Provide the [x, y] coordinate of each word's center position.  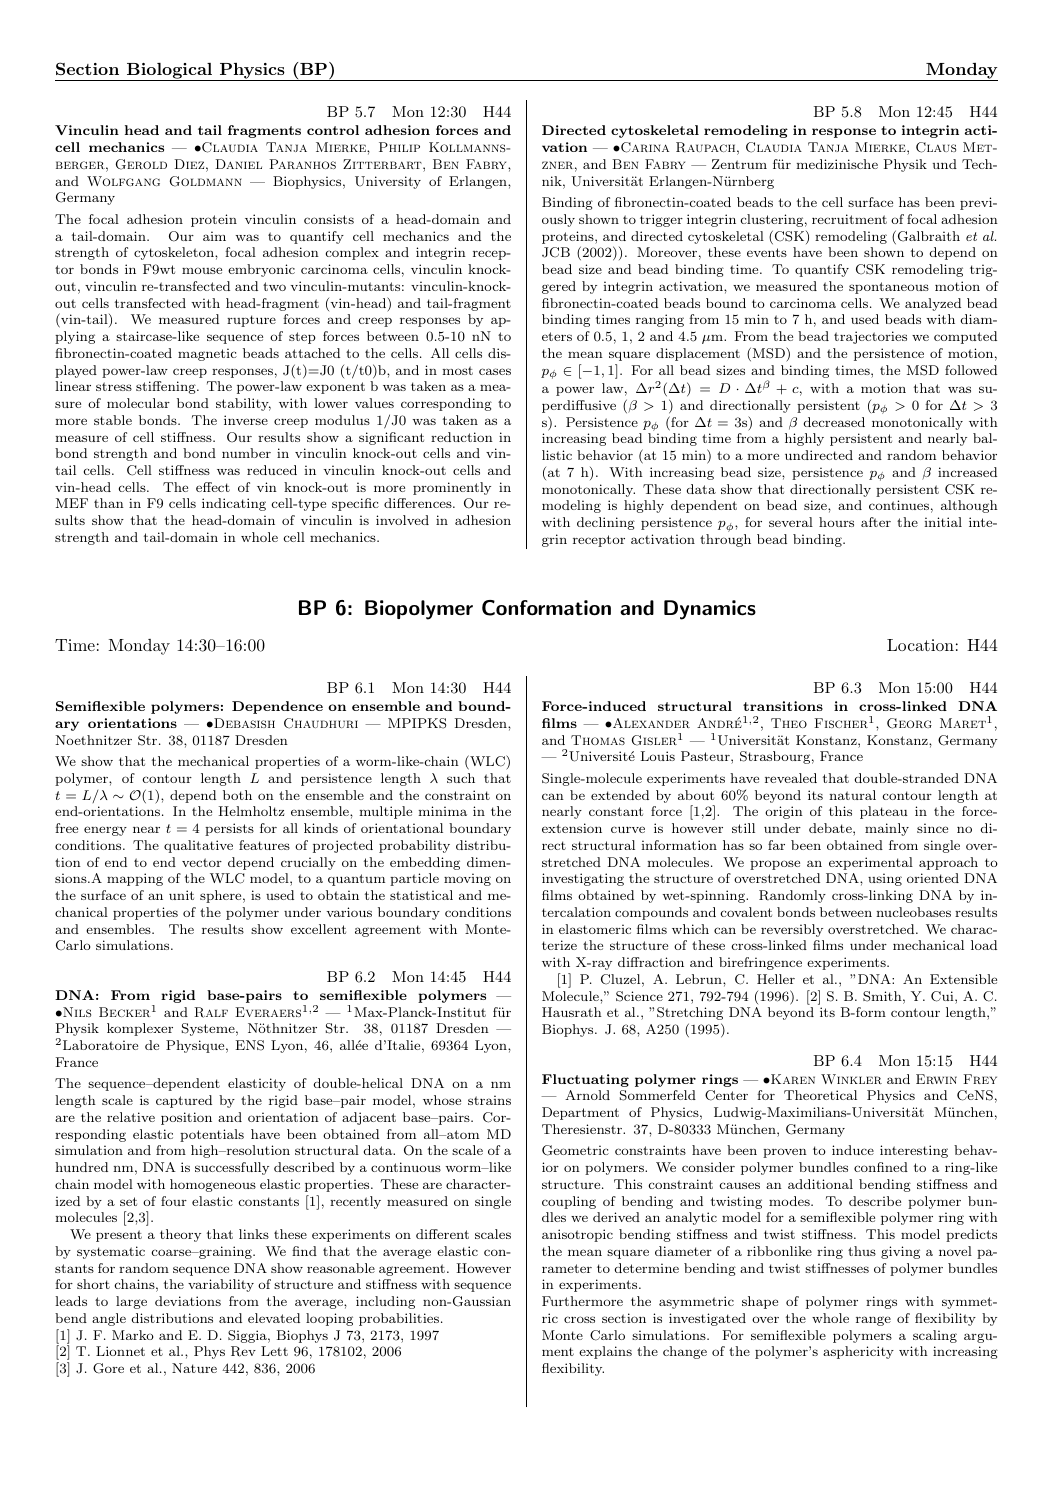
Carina [644, 147]
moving [467, 879]
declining [606, 523]
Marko [133, 1335]
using [885, 879]
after [876, 522]
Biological [170, 72]
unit [181, 895]
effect [213, 487]
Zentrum [739, 164]
